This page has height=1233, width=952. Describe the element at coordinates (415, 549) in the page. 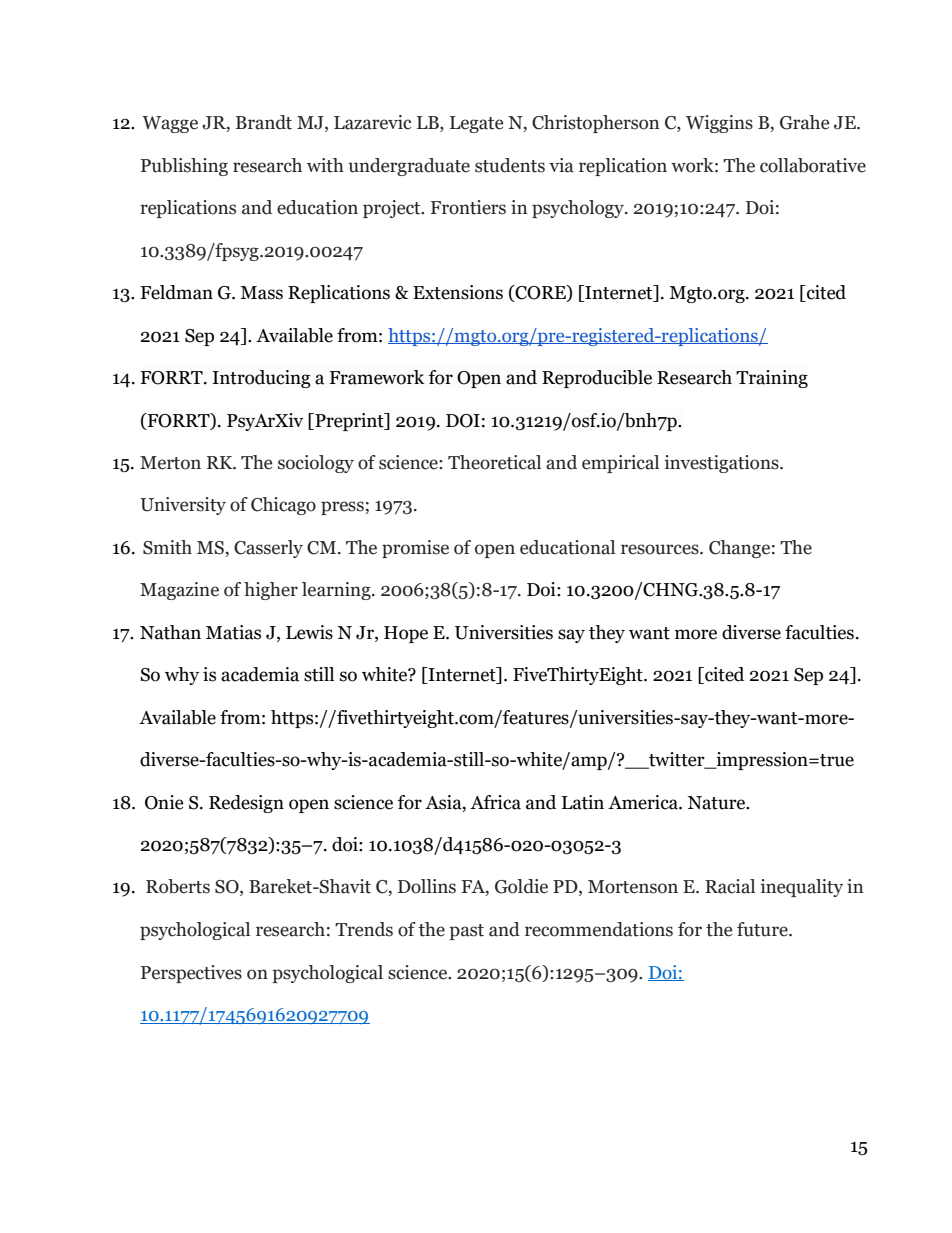

I see `promise` at that location.
